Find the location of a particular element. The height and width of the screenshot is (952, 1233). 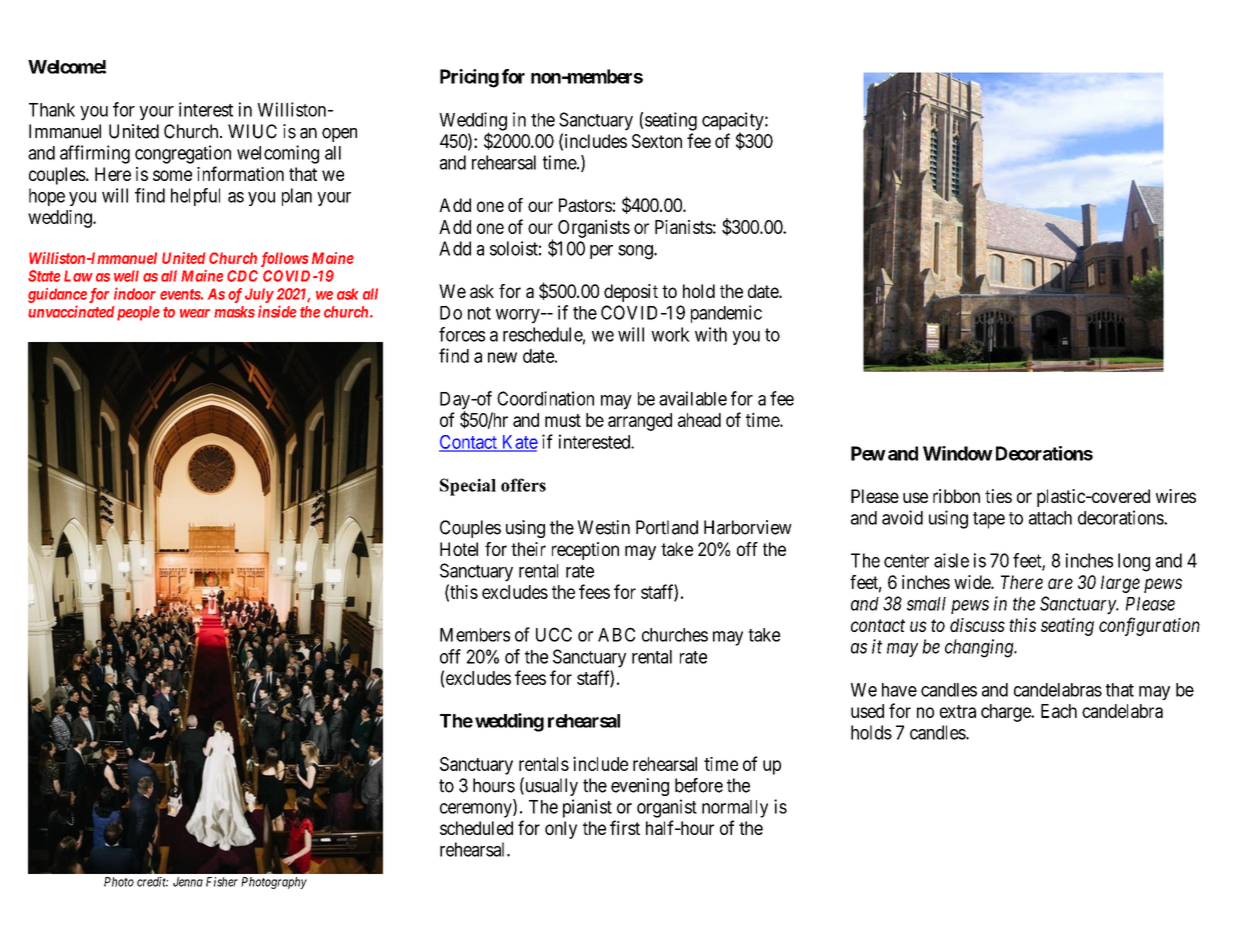

with is located at coordinates (711, 334).
